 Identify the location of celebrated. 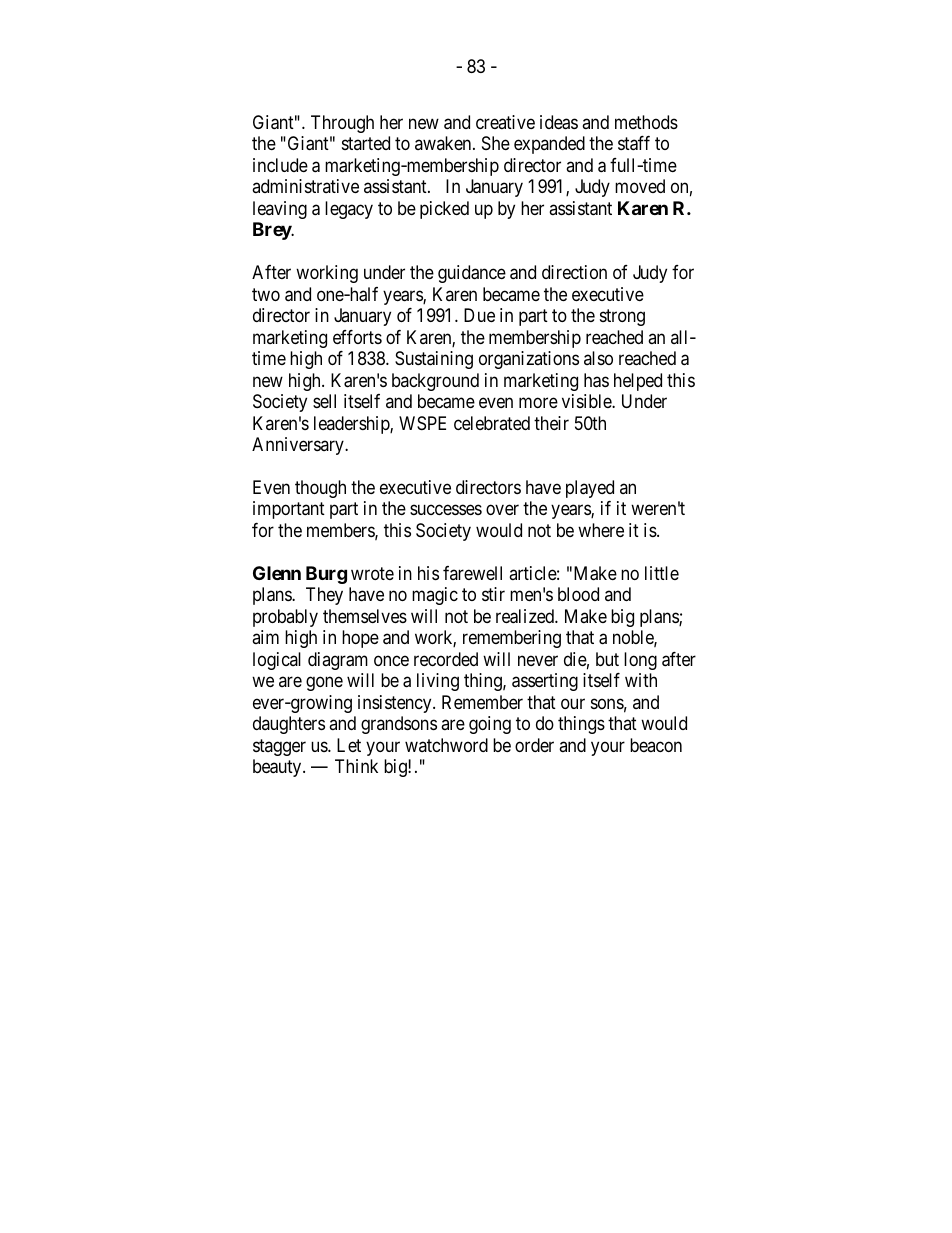
(492, 423).
